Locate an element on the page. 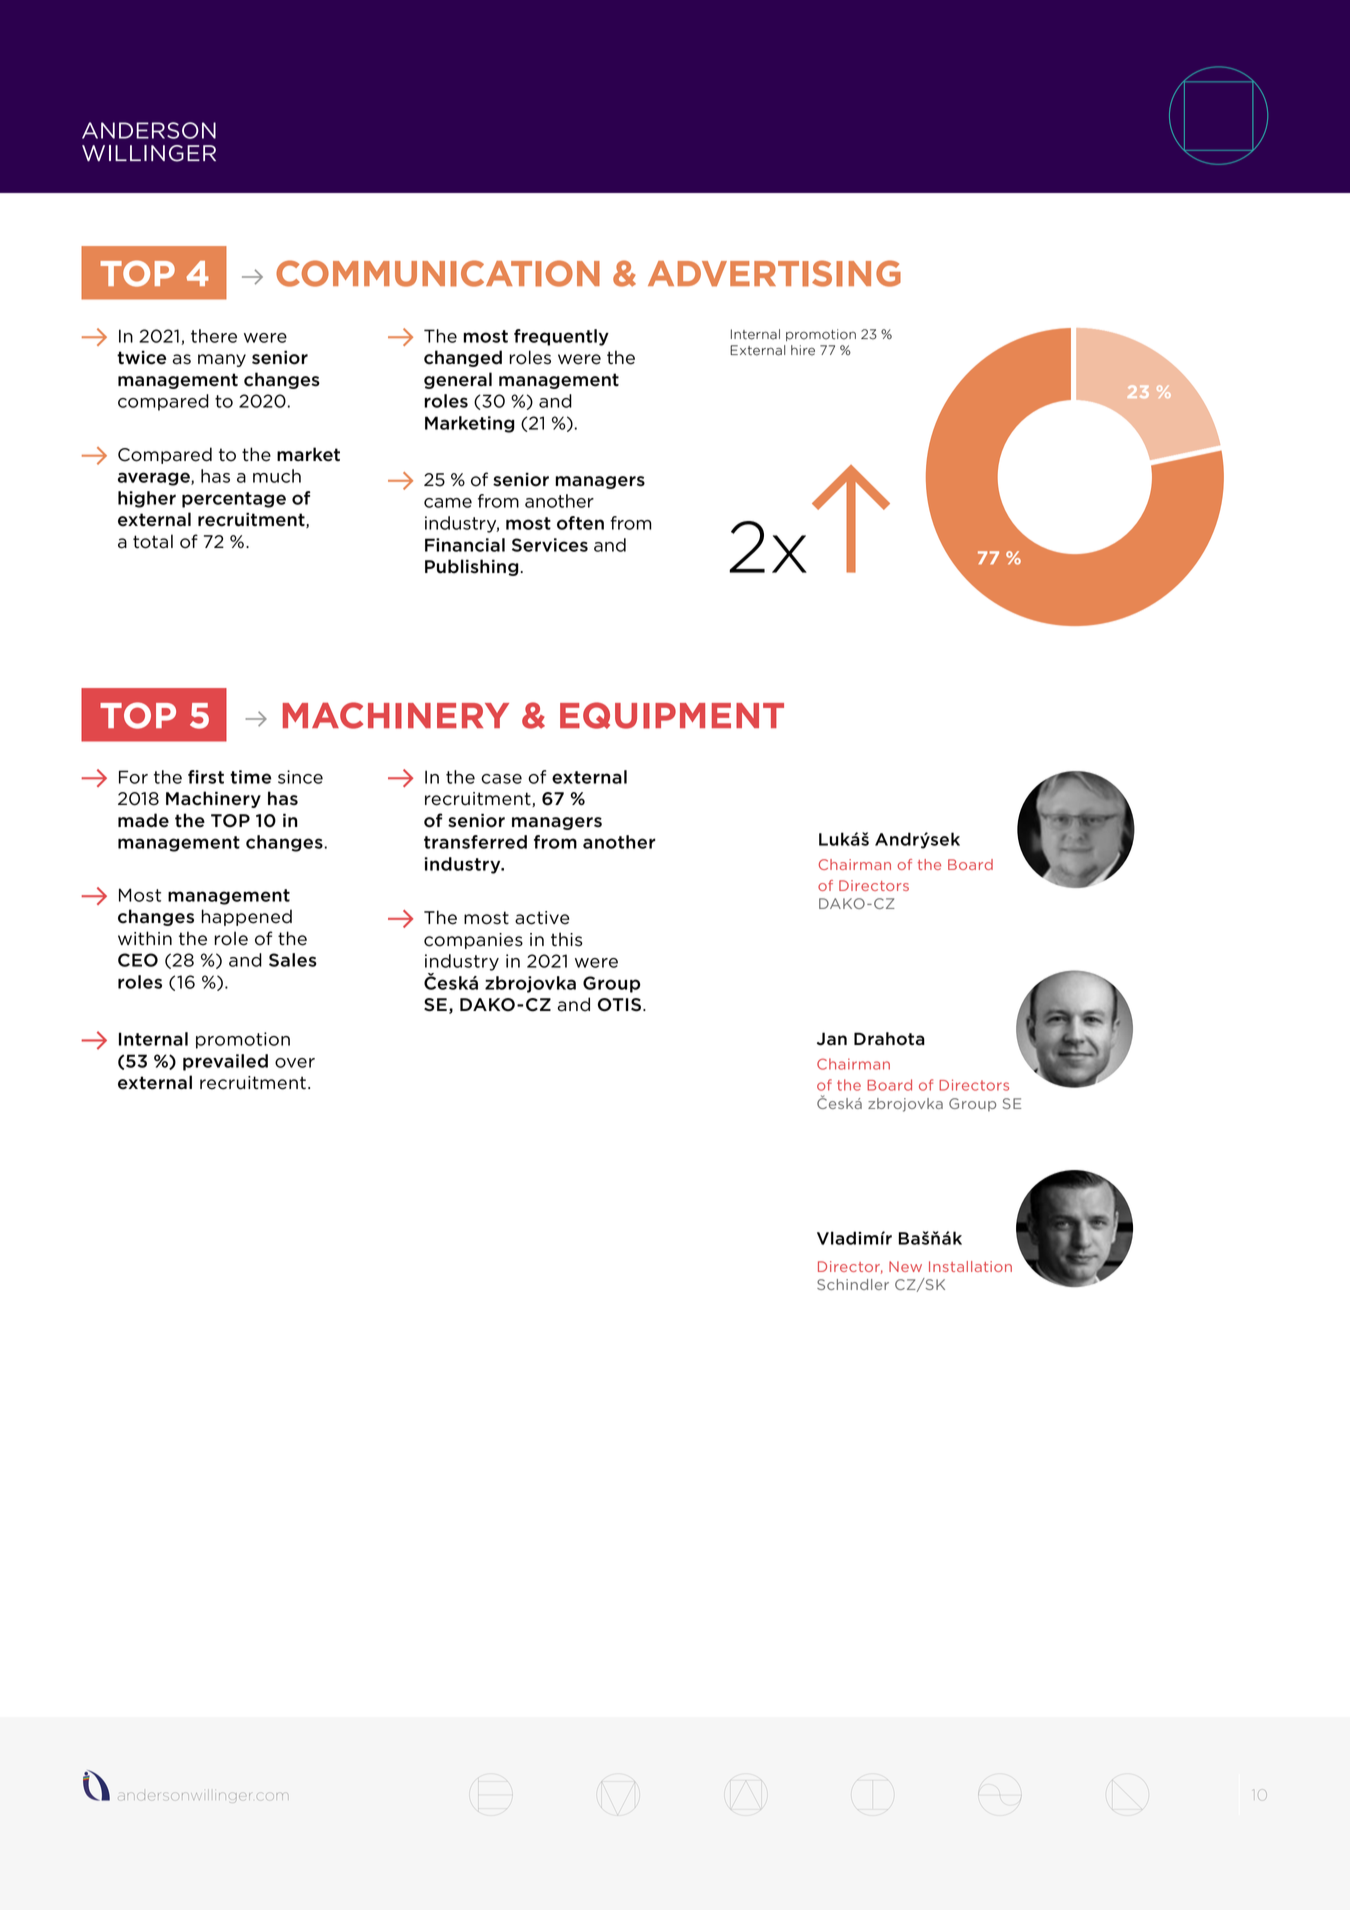 This document has width=1350, height=1910. prevailed is located at coordinates (225, 1062).
